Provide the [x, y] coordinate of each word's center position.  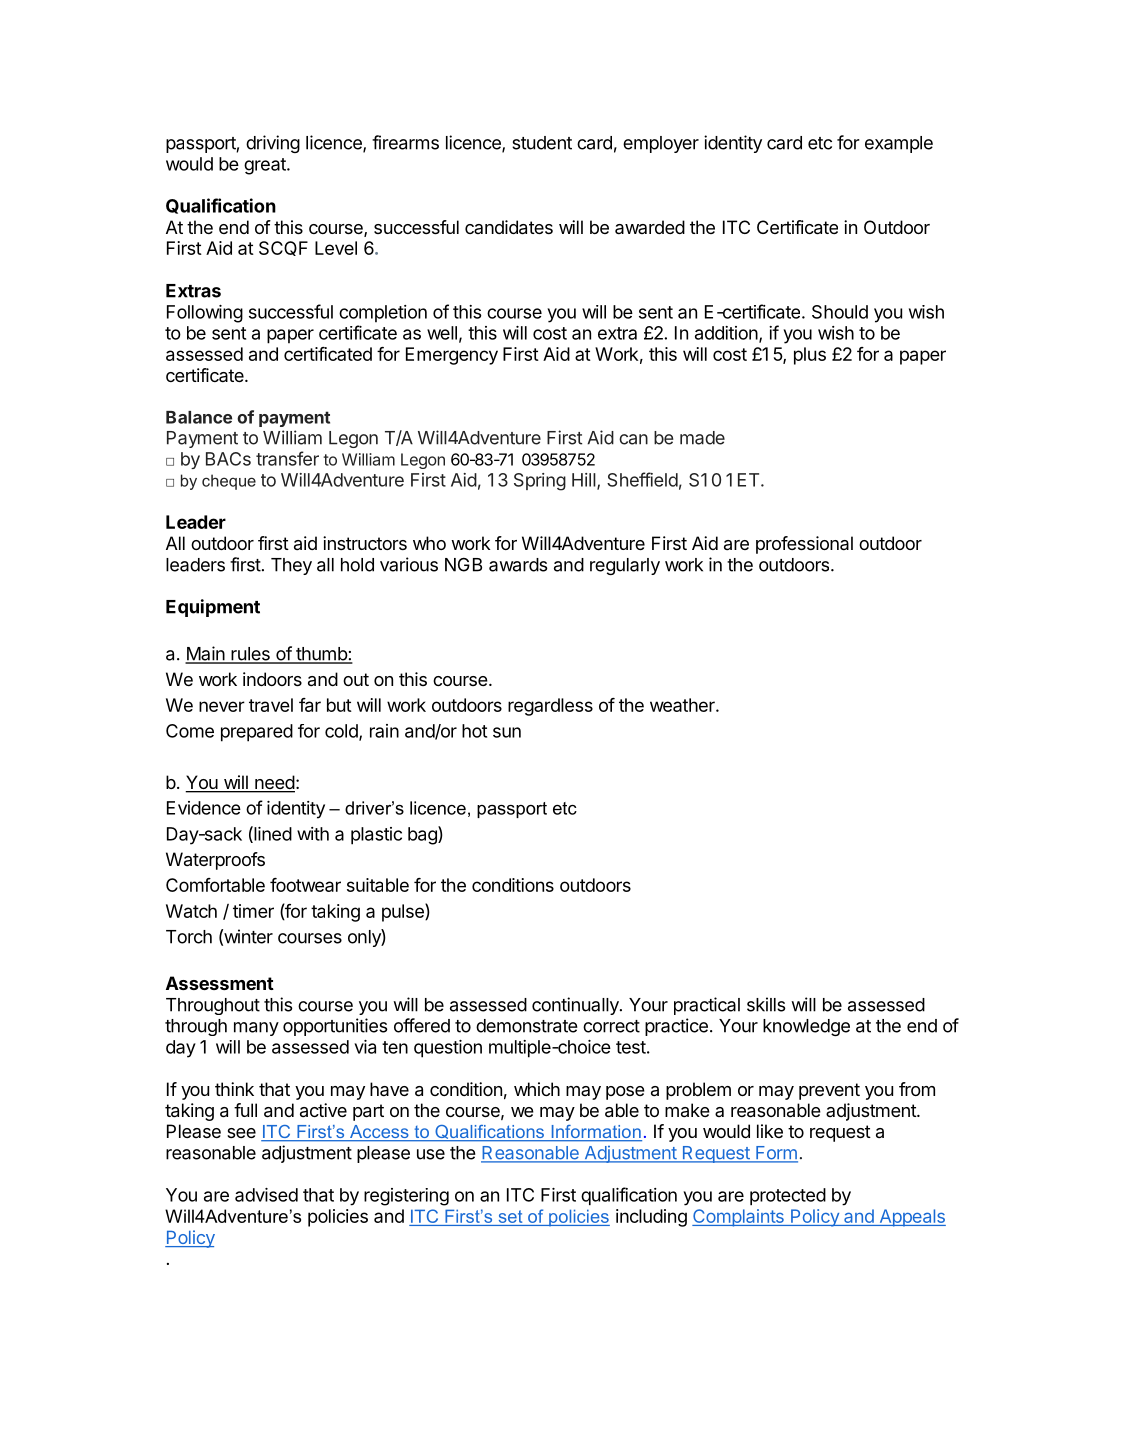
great [266, 166]
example [899, 144]
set [510, 1216]
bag [423, 835]
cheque [229, 482]
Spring [540, 482]
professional [804, 545]
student [542, 143]
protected [788, 1196]
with [313, 834]
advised [266, 1195]
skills [766, 1004]
